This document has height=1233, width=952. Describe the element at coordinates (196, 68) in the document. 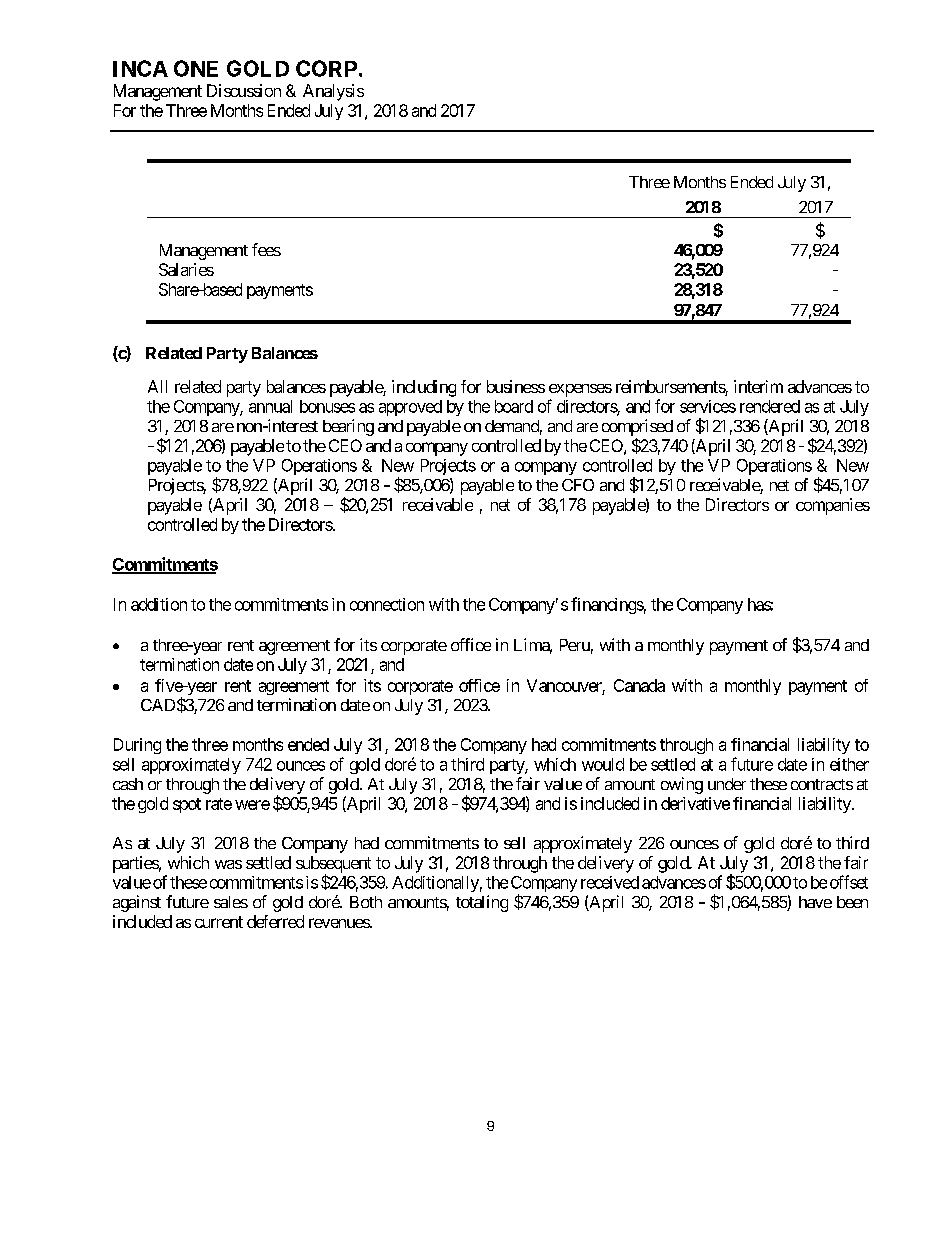

I see `ONE` at that location.
